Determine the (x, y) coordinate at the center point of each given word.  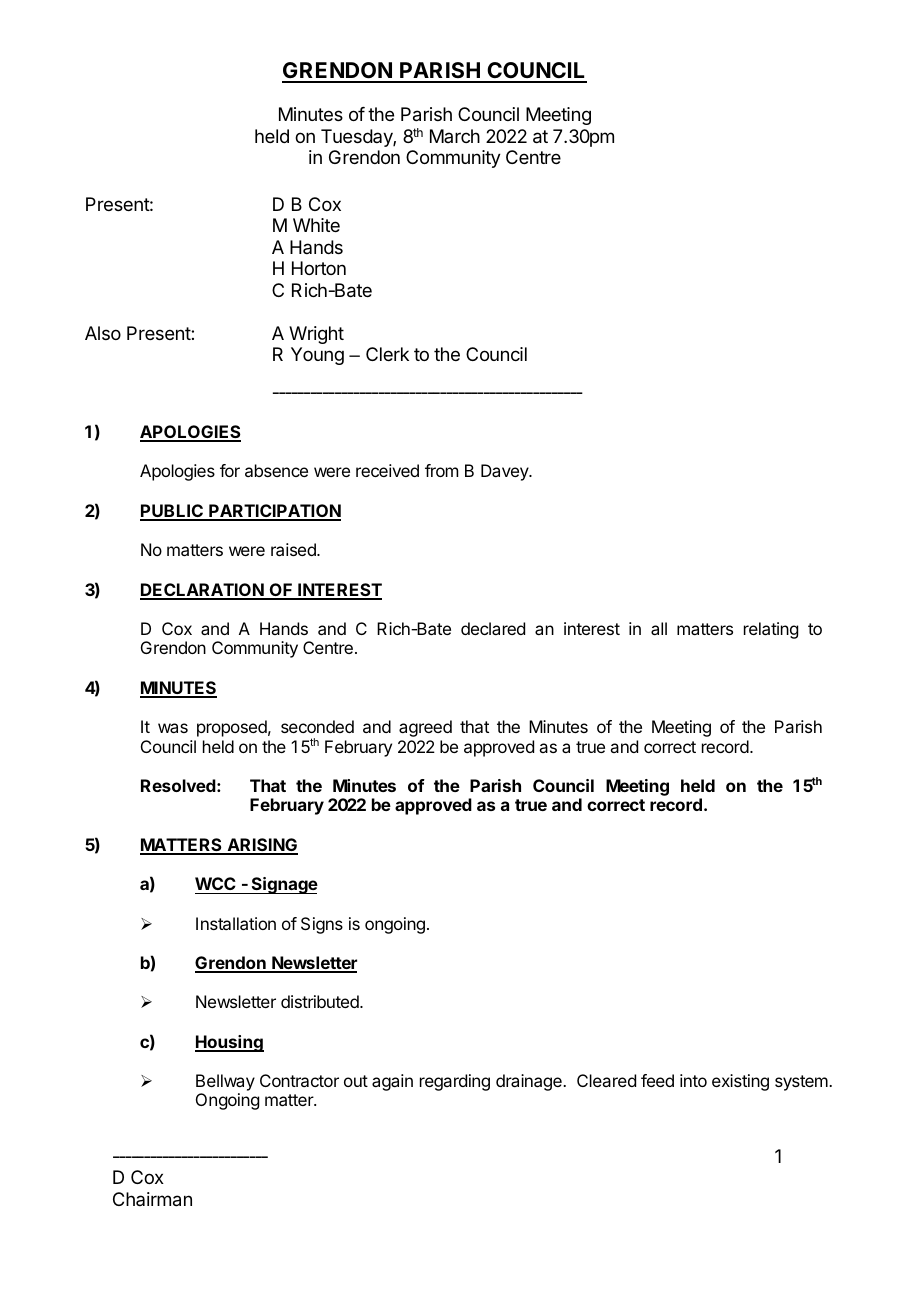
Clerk (387, 354)
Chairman (152, 1199)
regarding (455, 1082)
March (455, 136)
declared (493, 628)
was (173, 728)
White (316, 225)
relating (771, 630)
